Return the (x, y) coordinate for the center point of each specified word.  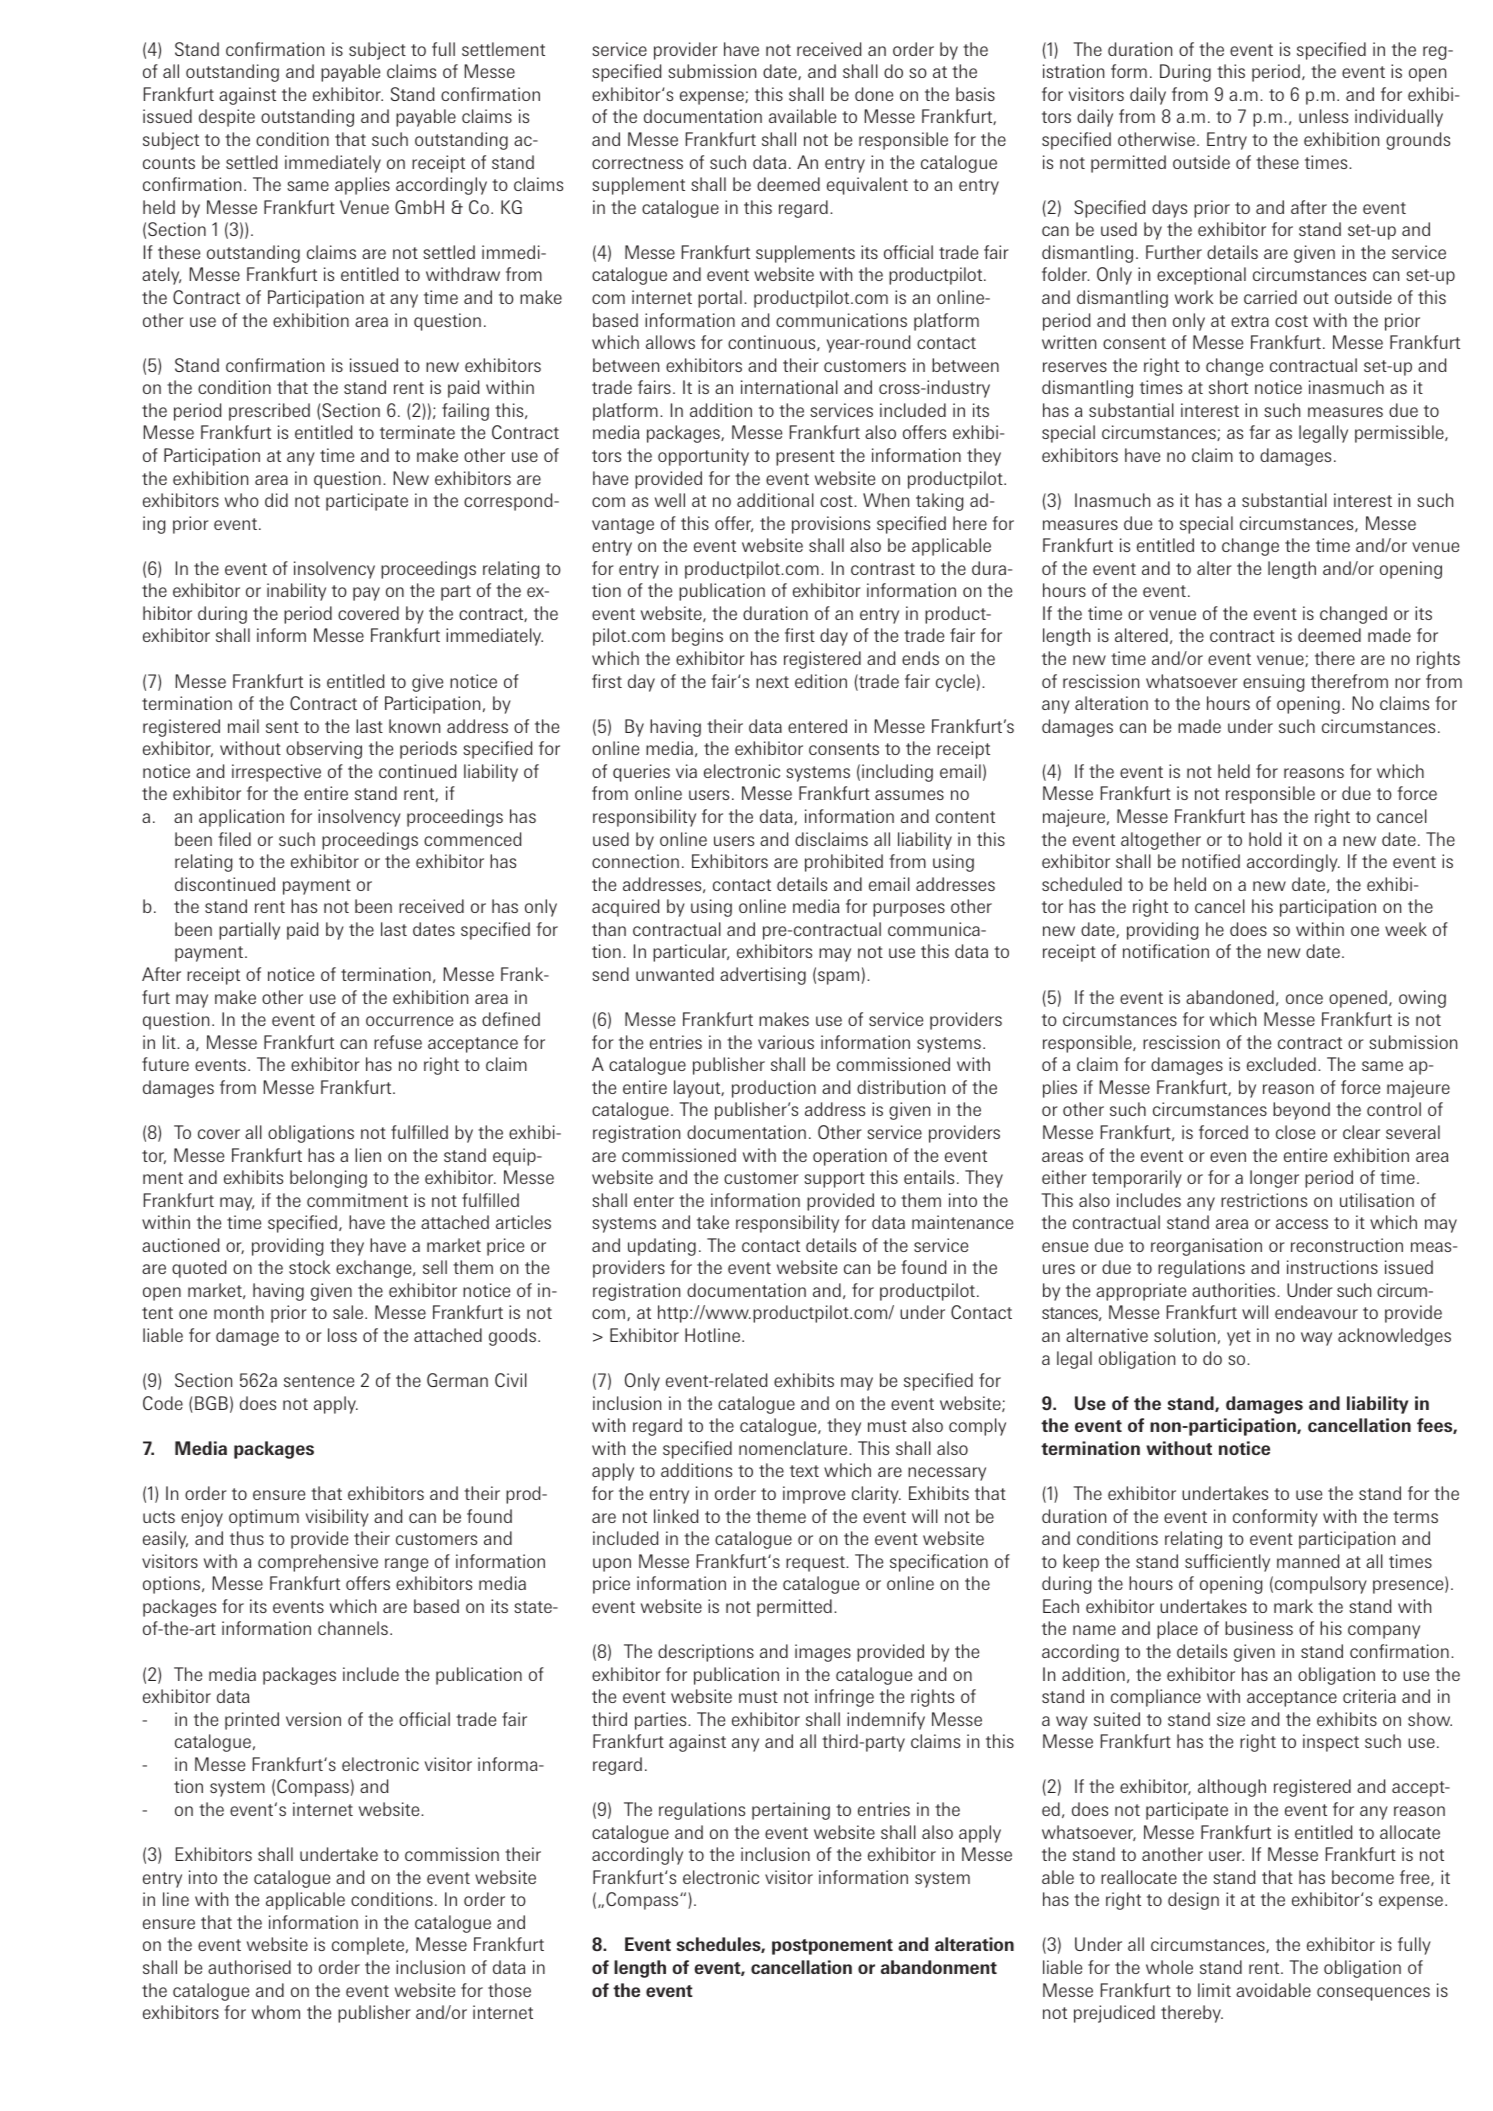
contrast (883, 569)
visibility (337, 1518)
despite (227, 118)
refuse (398, 1042)
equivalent (867, 186)
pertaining (791, 1811)
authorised (249, 1967)
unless (1323, 116)
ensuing (1274, 683)
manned (1308, 1561)
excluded (1281, 1064)
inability (296, 592)
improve (814, 1495)
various (786, 1042)
